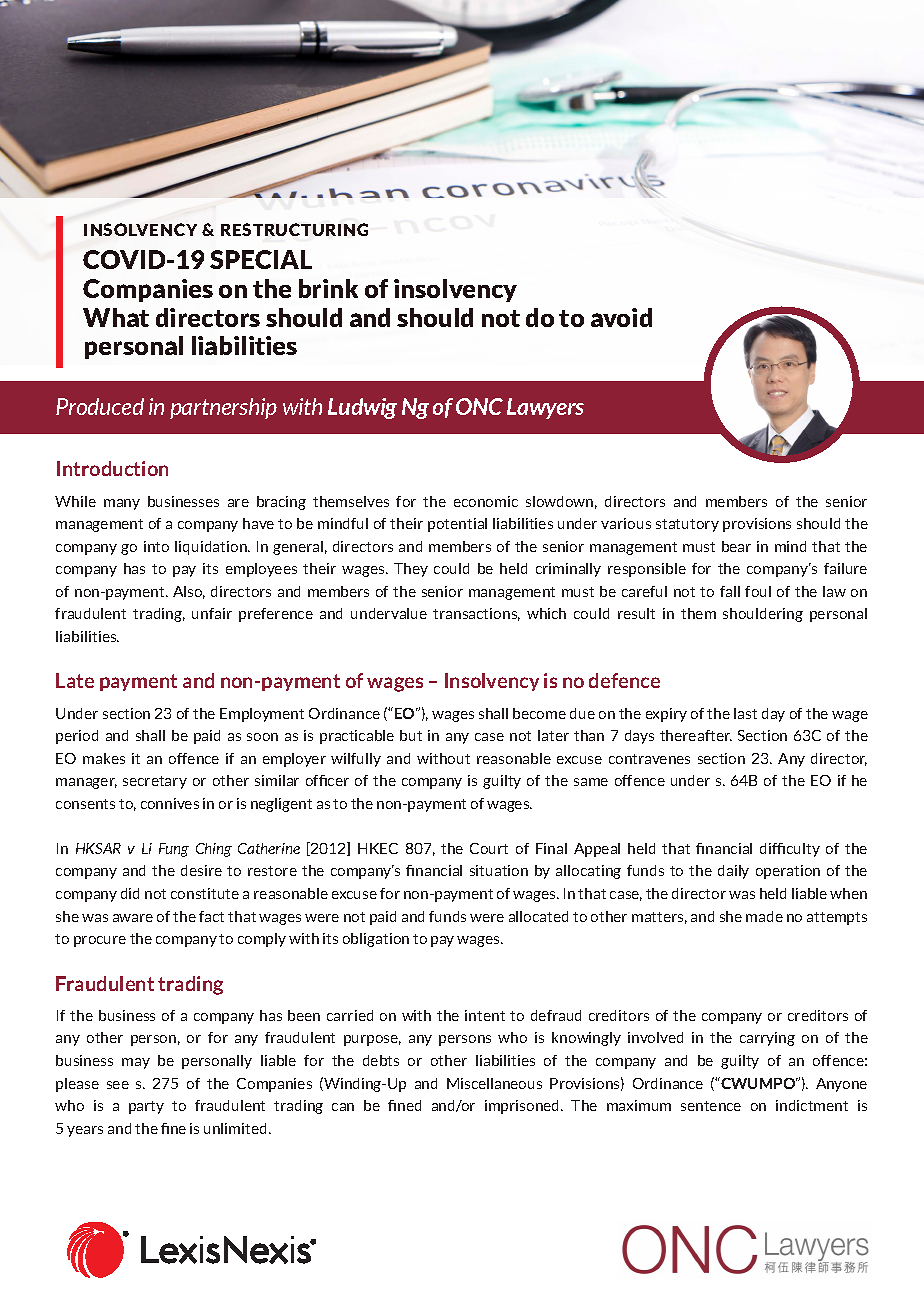 The height and width of the screenshot is (1308, 924). I want to click on Court, so click(489, 848).
